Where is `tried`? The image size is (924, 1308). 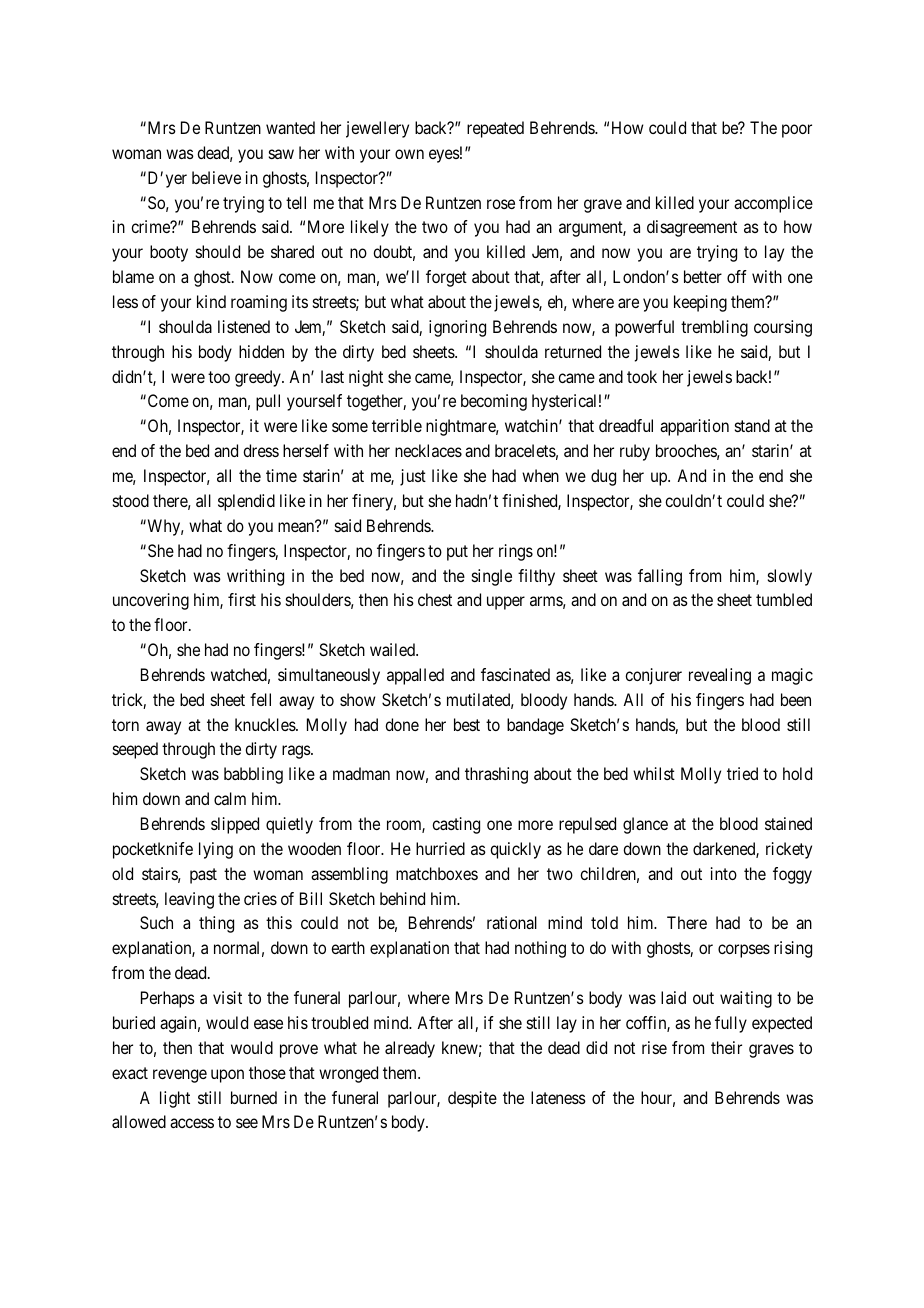 tried is located at coordinates (742, 773).
